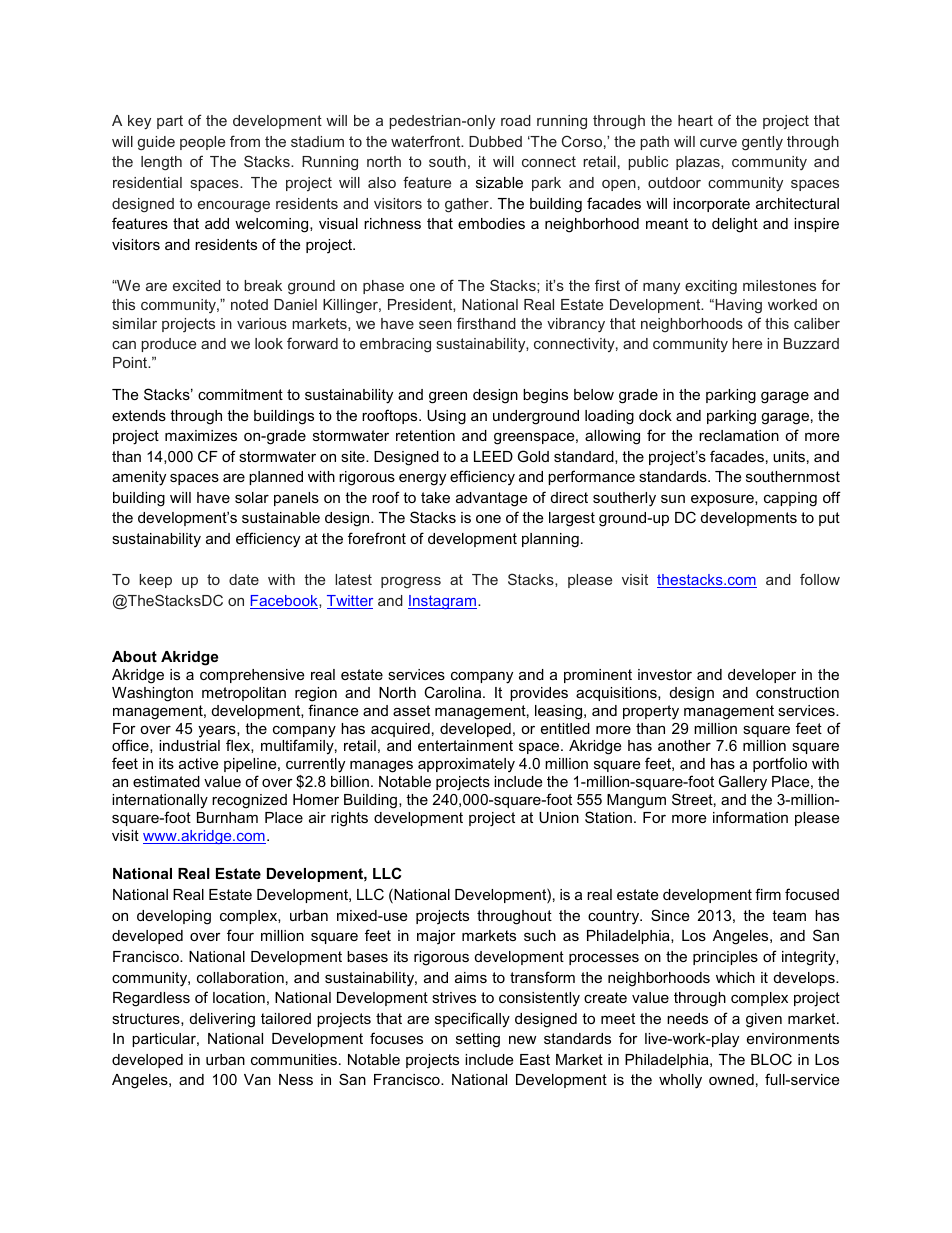  Describe the element at coordinates (762, 143) in the image. I see `gently` at that location.
